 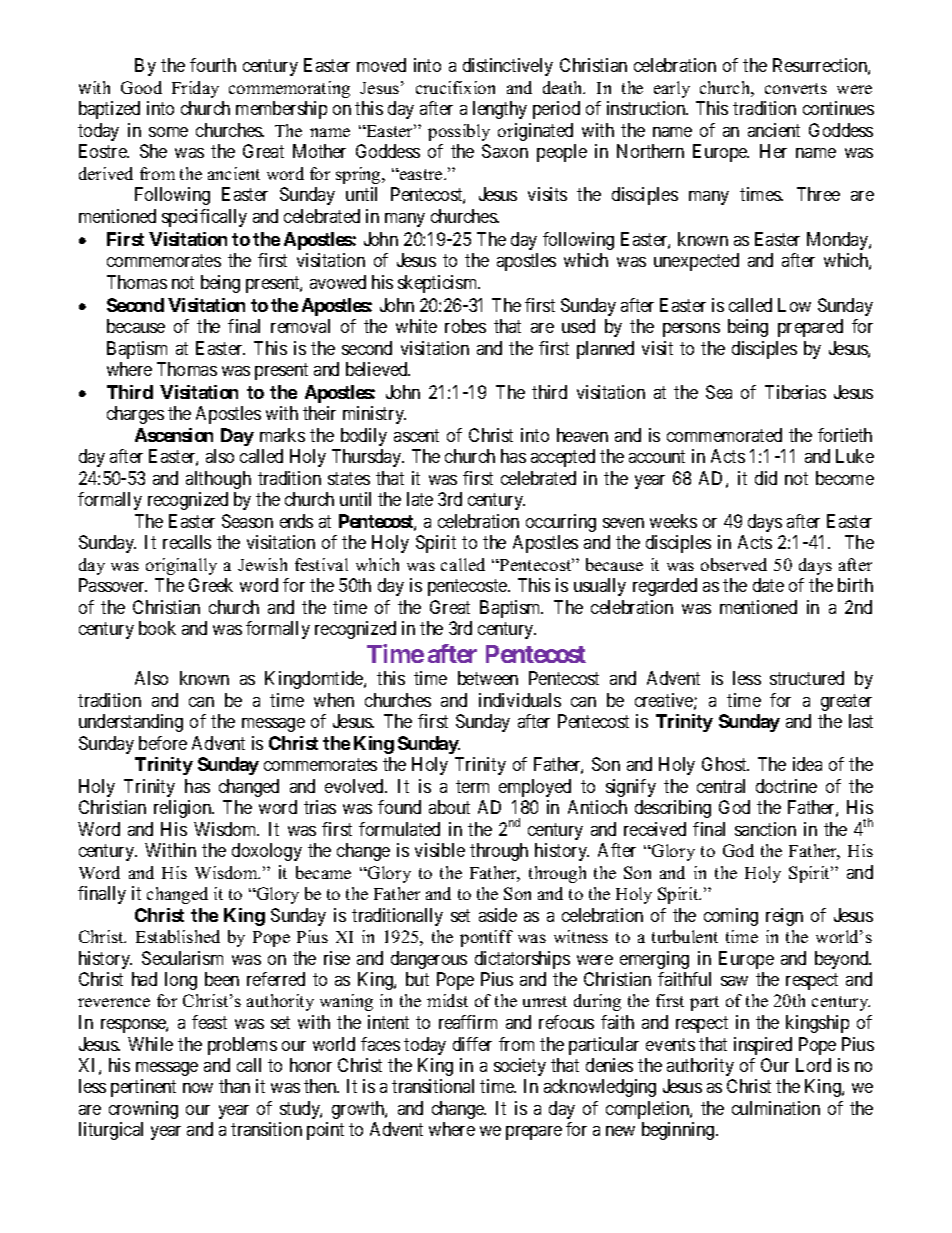 I want to click on lengthy, so click(x=500, y=110).
